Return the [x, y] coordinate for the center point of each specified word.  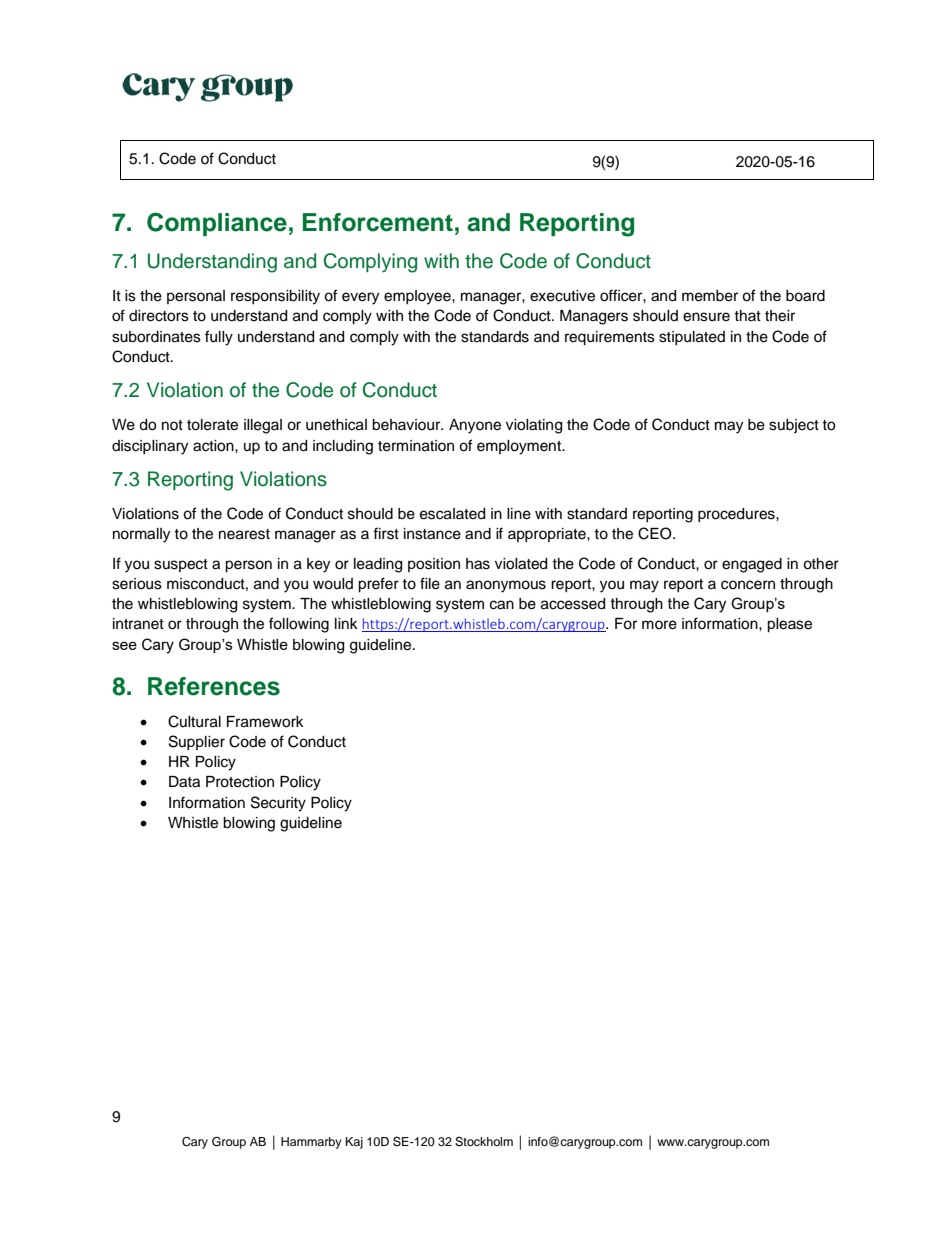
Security [278, 804]
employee [418, 297]
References [214, 686]
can [502, 605]
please [789, 625]
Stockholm [484, 1142]
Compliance [217, 224]
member [710, 296]
